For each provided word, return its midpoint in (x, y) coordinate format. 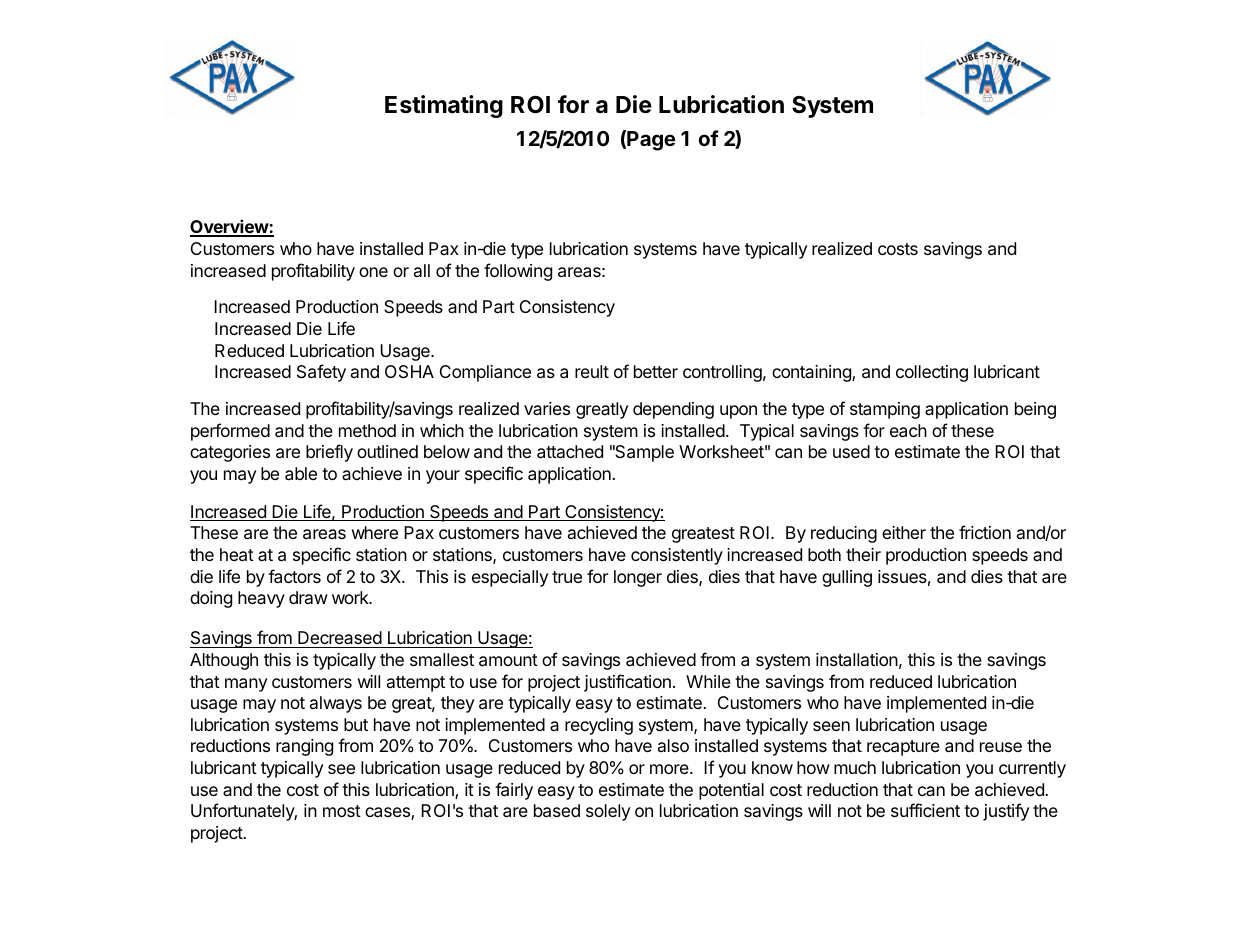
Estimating (444, 106)
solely (608, 812)
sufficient (925, 810)
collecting (932, 373)
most (342, 811)
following (518, 272)
